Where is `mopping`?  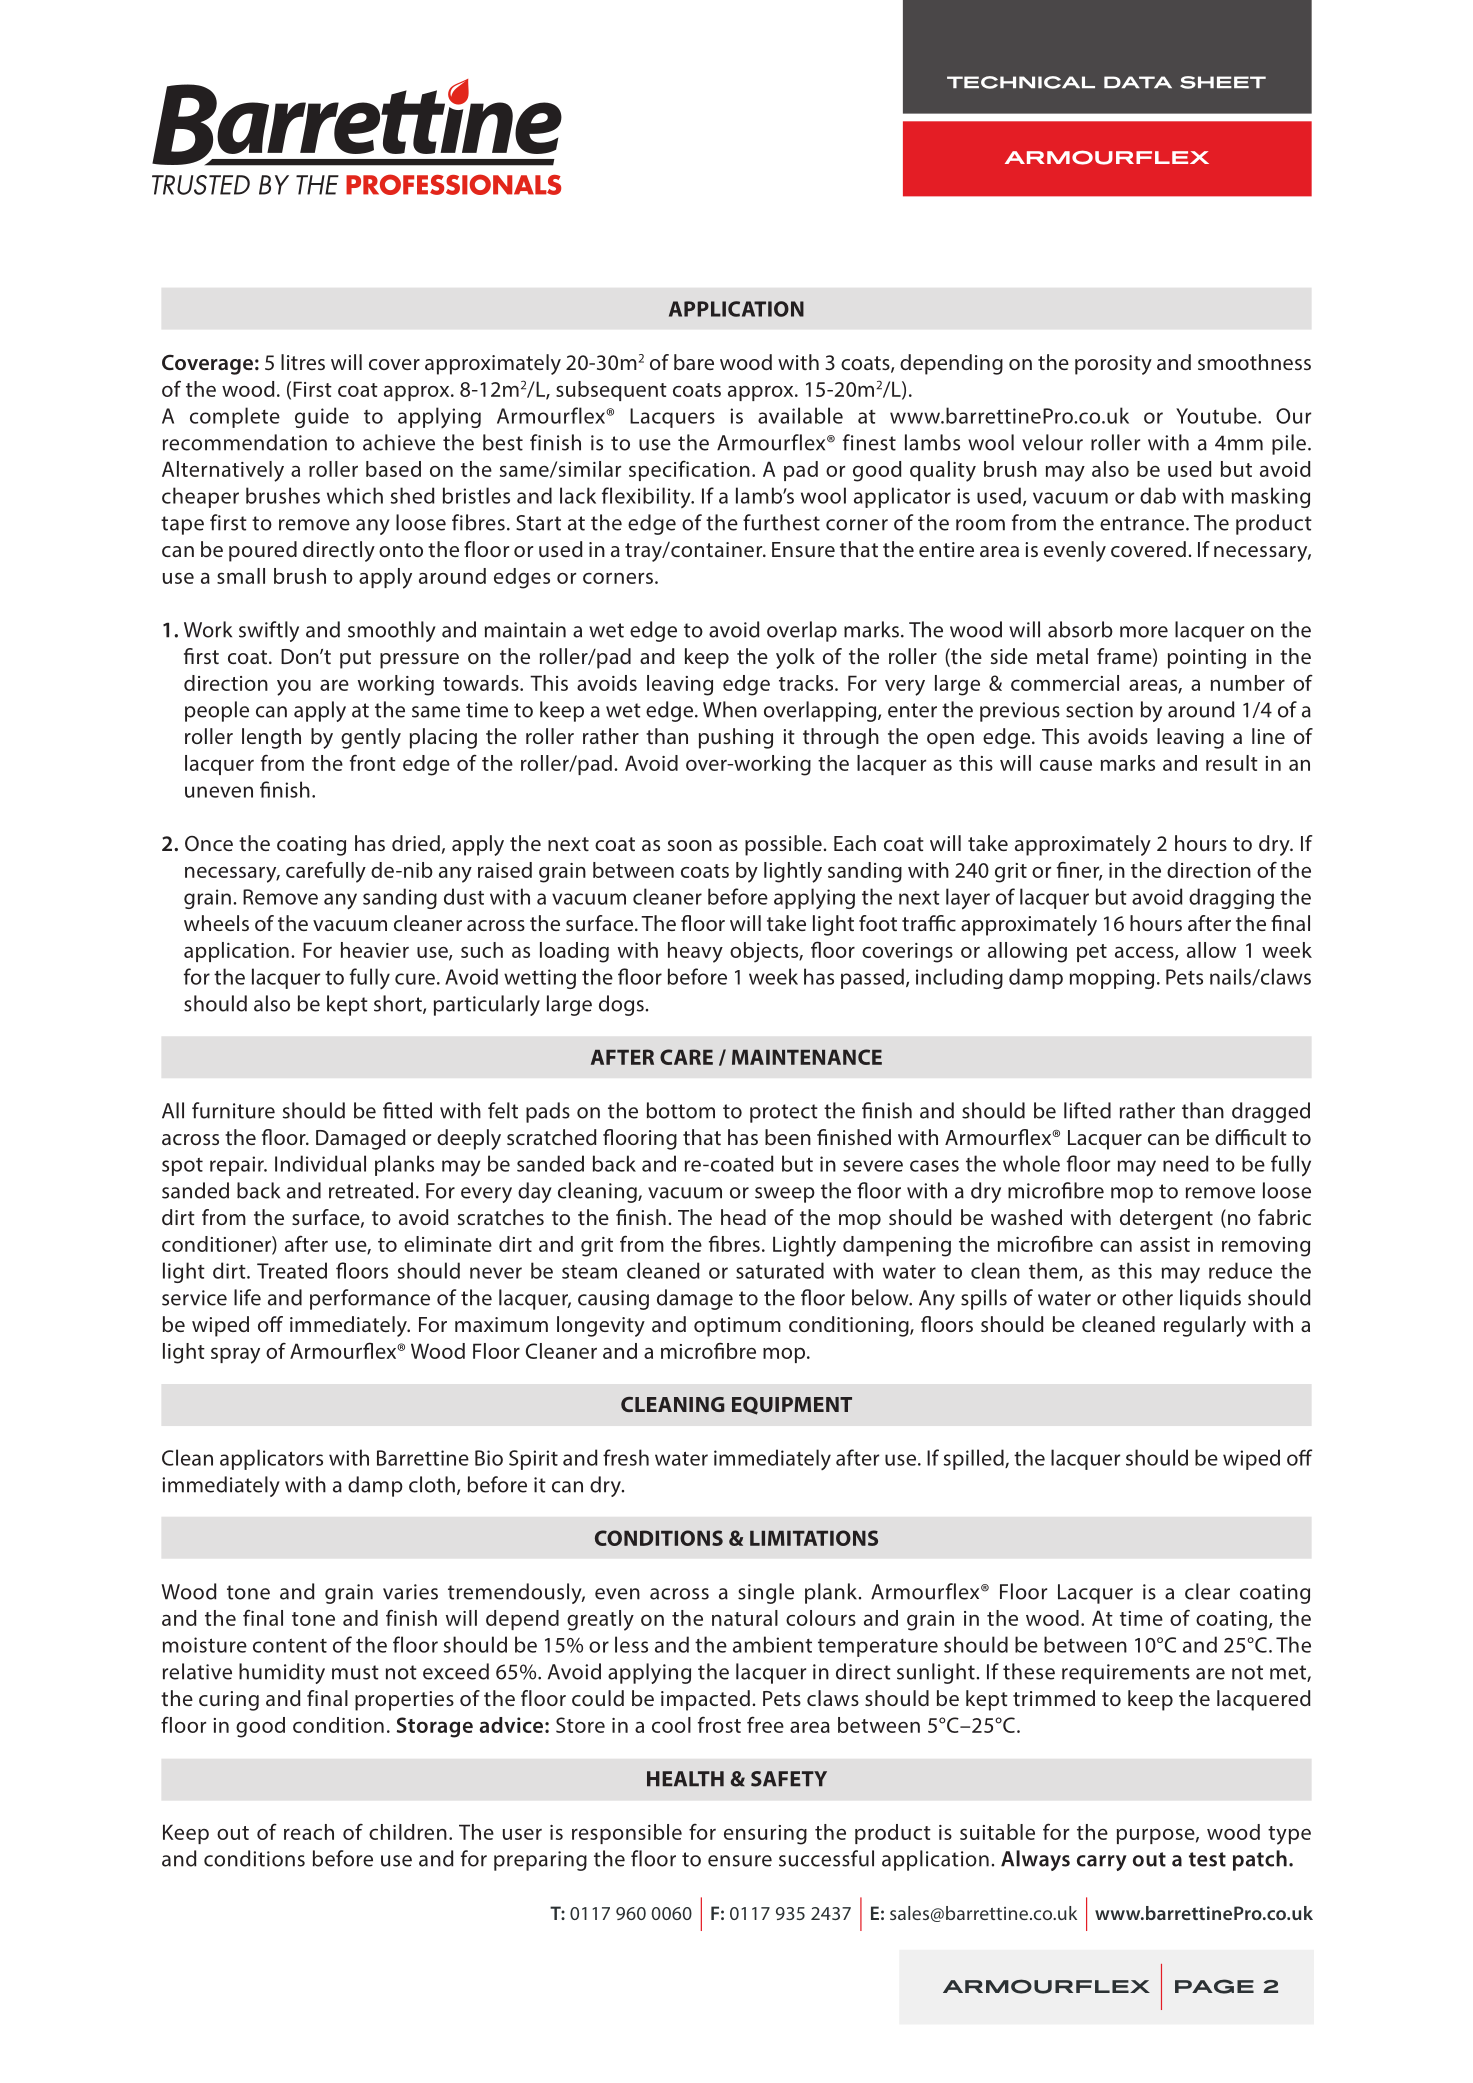
mopping is located at coordinates (1112, 979).
